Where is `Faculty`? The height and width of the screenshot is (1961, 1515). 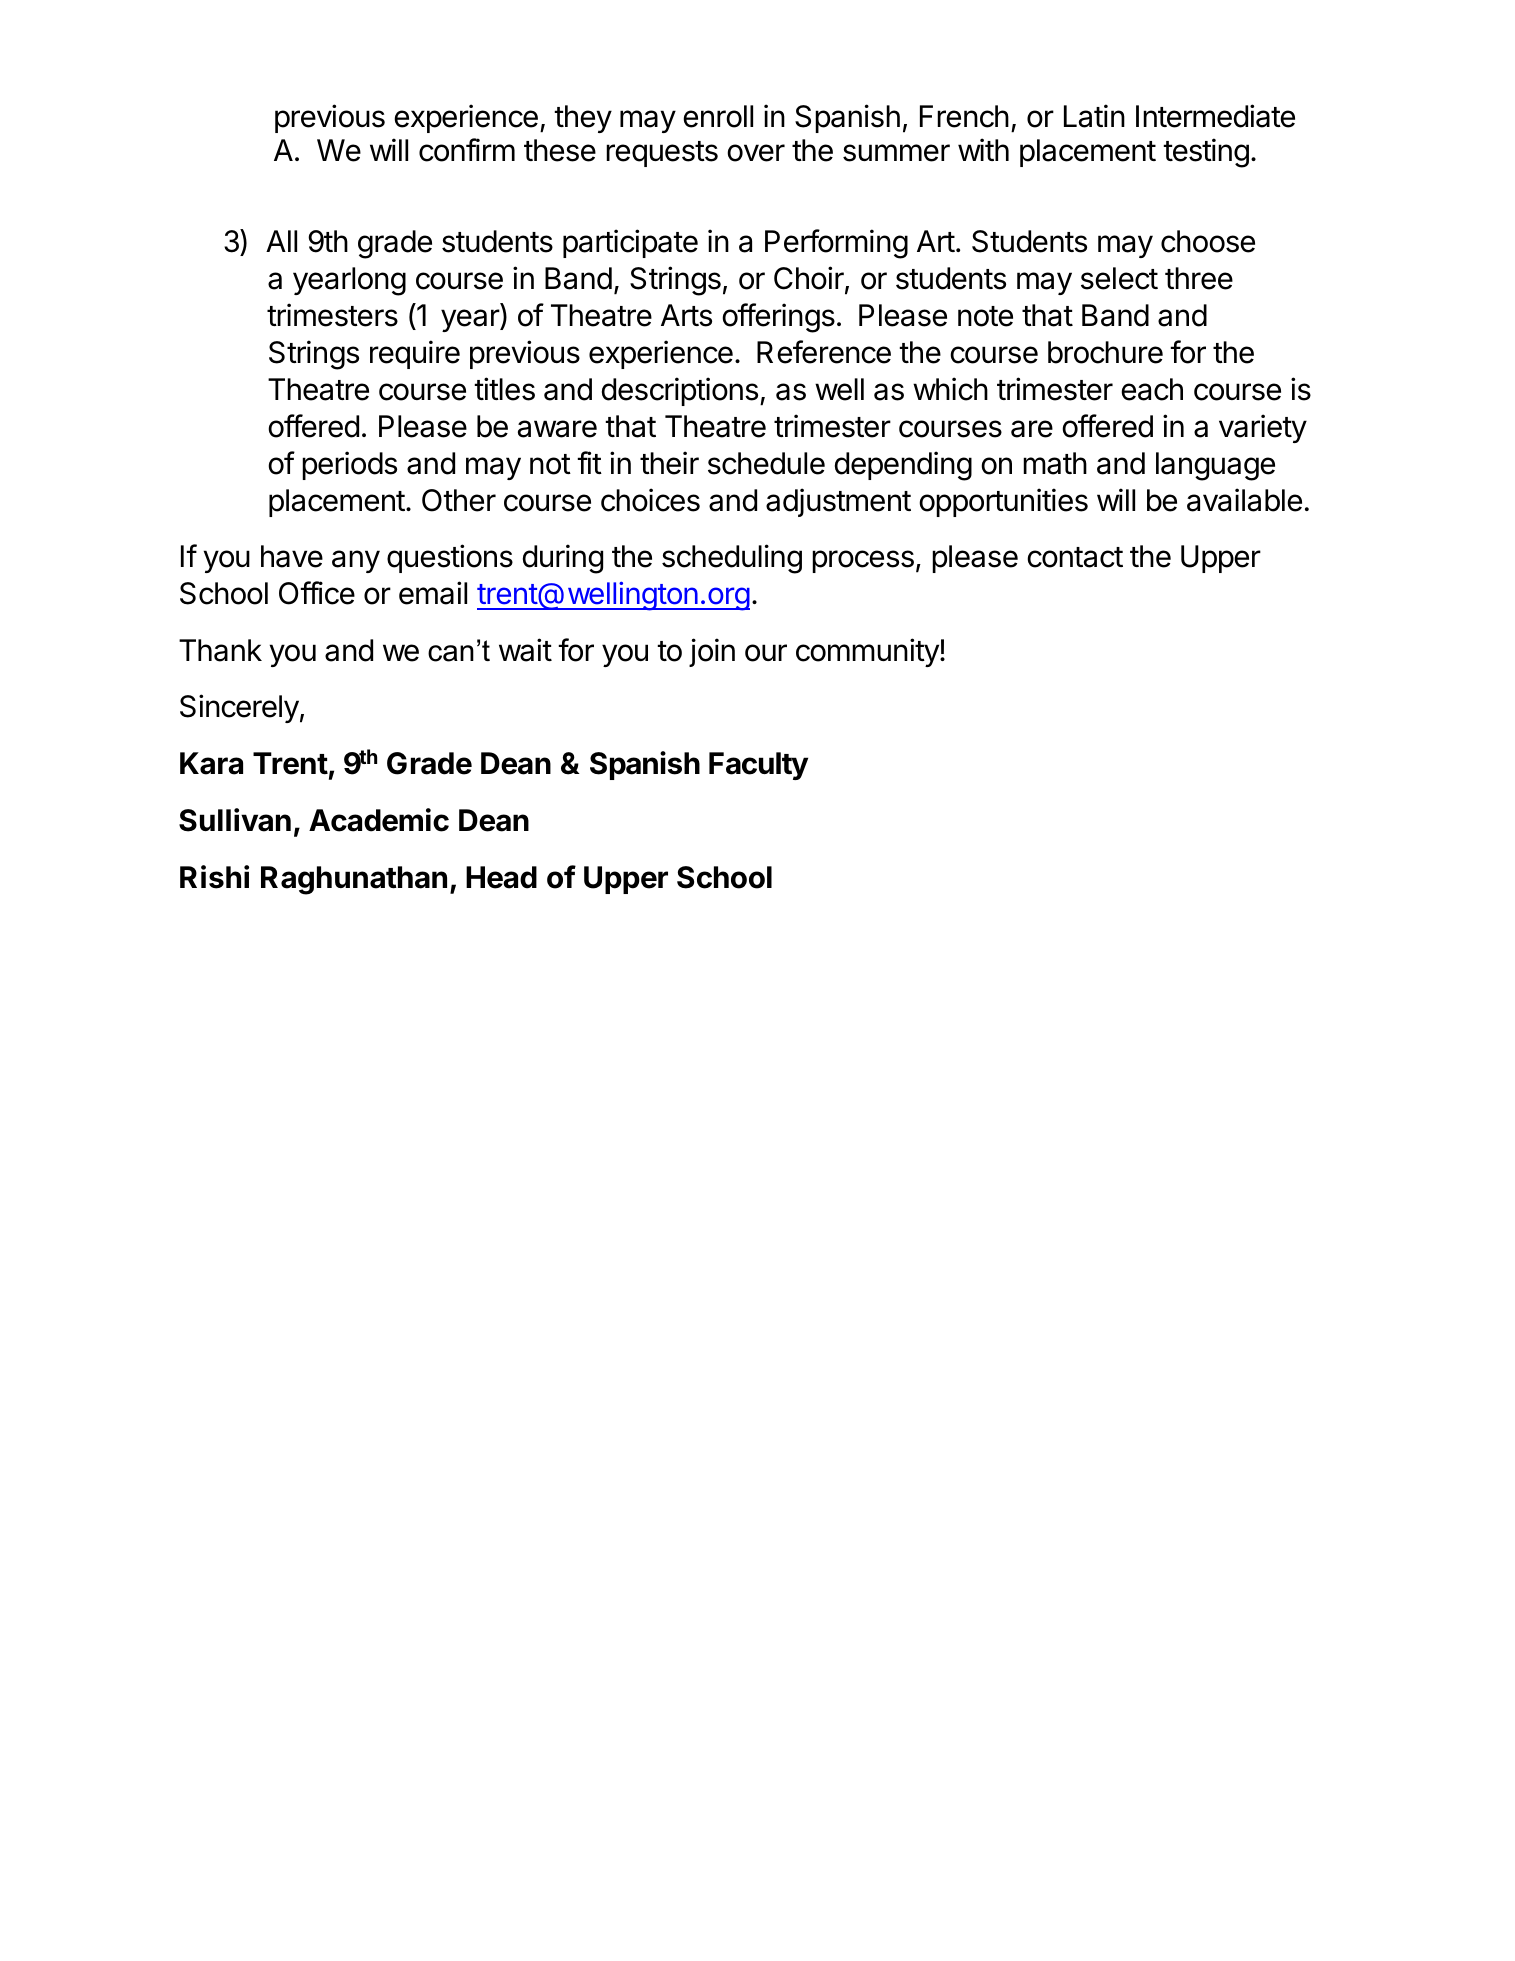
Faculty is located at coordinates (758, 766).
